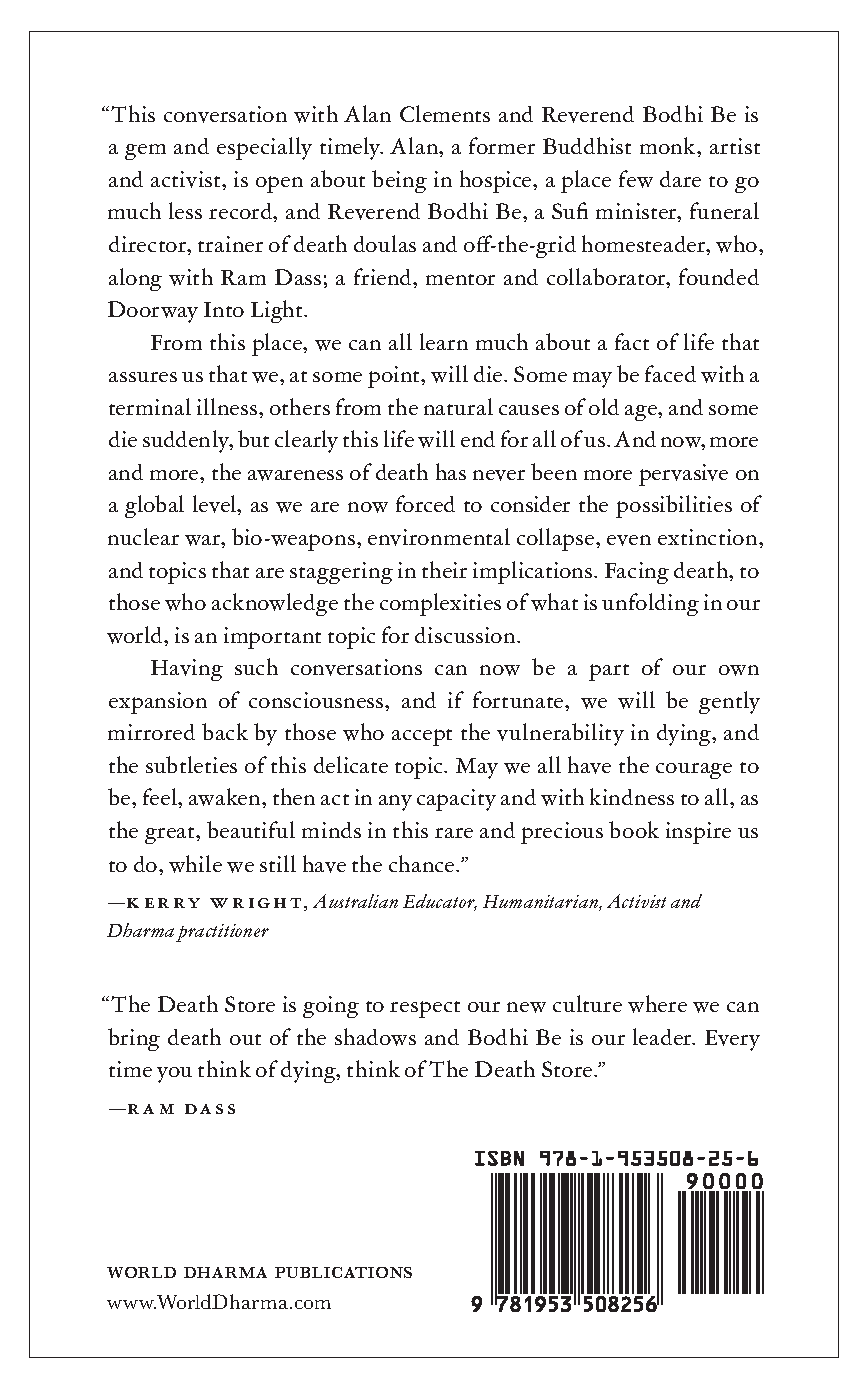 The image size is (868, 1389). Describe the element at coordinates (375, 1037) in the screenshot. I see `shadows` at that location.
